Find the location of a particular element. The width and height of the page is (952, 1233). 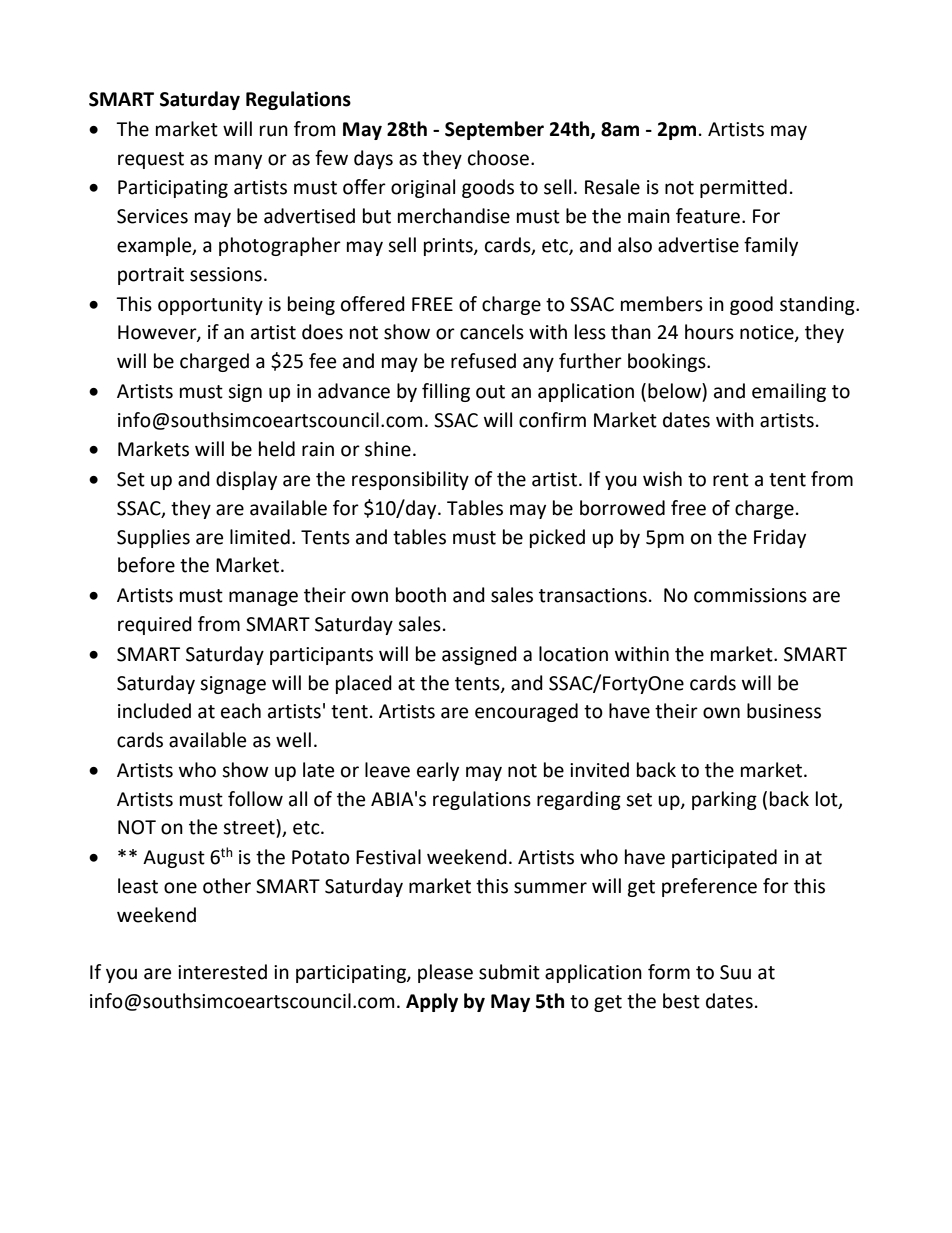

held is located at coordinates (277, 449).
